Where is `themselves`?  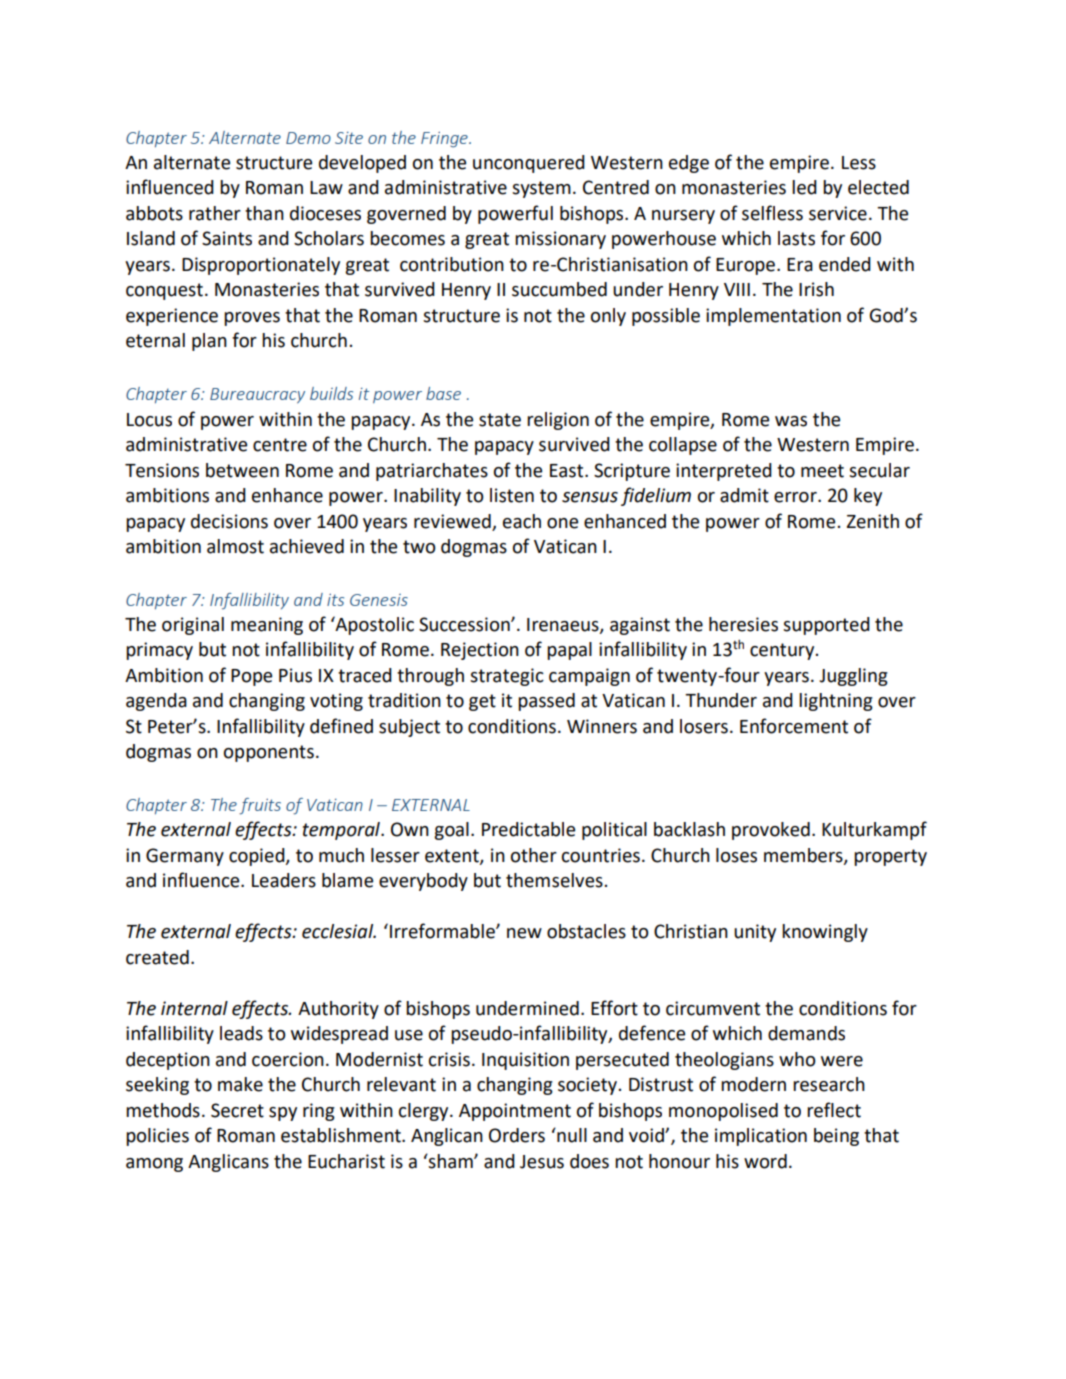 themselves is located at coordinates (554, 880).
